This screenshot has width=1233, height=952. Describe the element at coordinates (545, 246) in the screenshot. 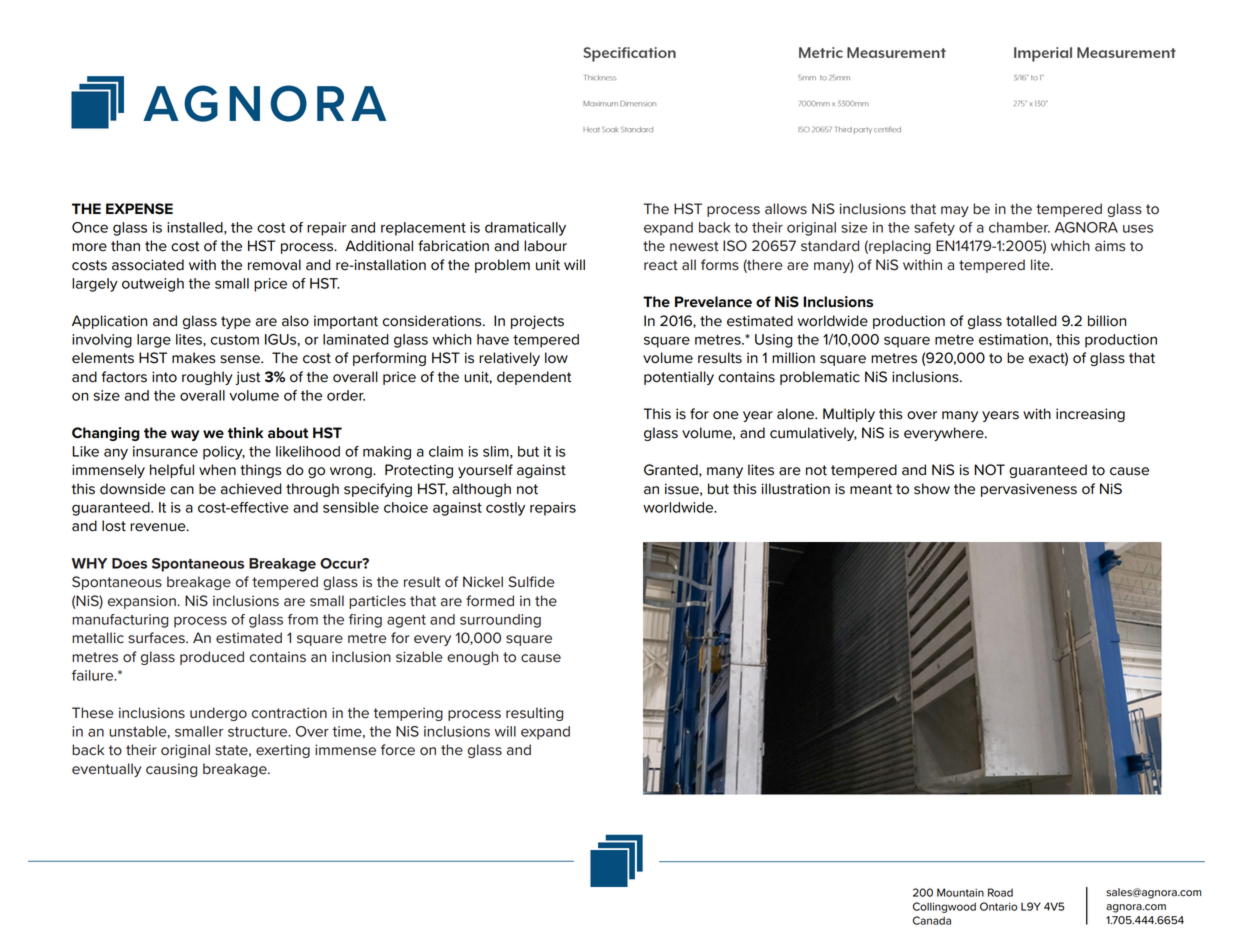

I see `labour` at that location.
